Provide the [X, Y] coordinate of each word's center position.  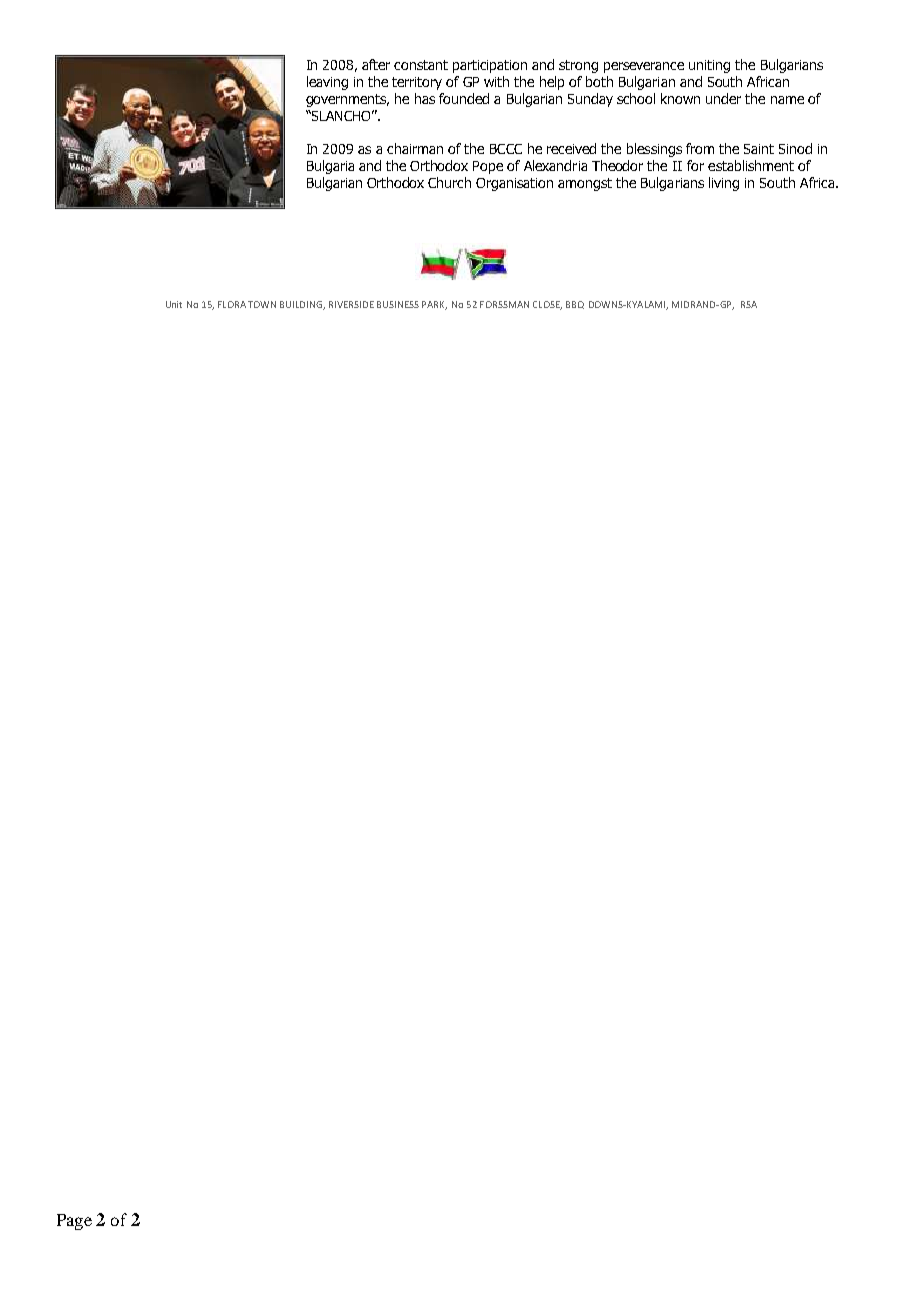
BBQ [575, 305]
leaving [327, 83]
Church [449, 182]
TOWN [262, 304]
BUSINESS [398, 304]
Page [74, 1222]
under [723, 98]
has [425, 98]
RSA [749, 304]
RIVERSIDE [351, 304]
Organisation [514, 184]
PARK [434, 305]
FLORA [232, 304]
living [724, 184]
